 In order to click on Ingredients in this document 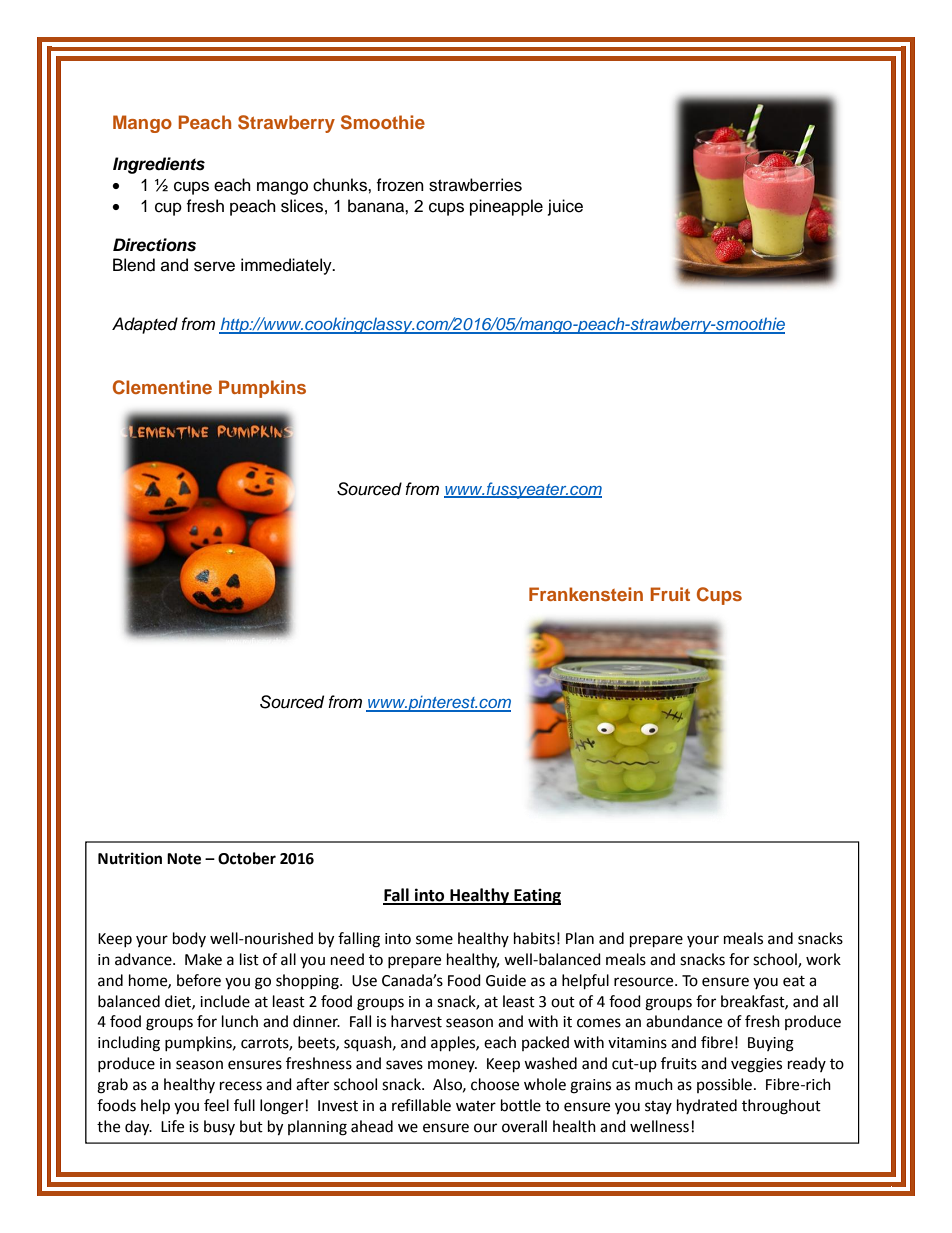, I will do `click(159, 165)`.
